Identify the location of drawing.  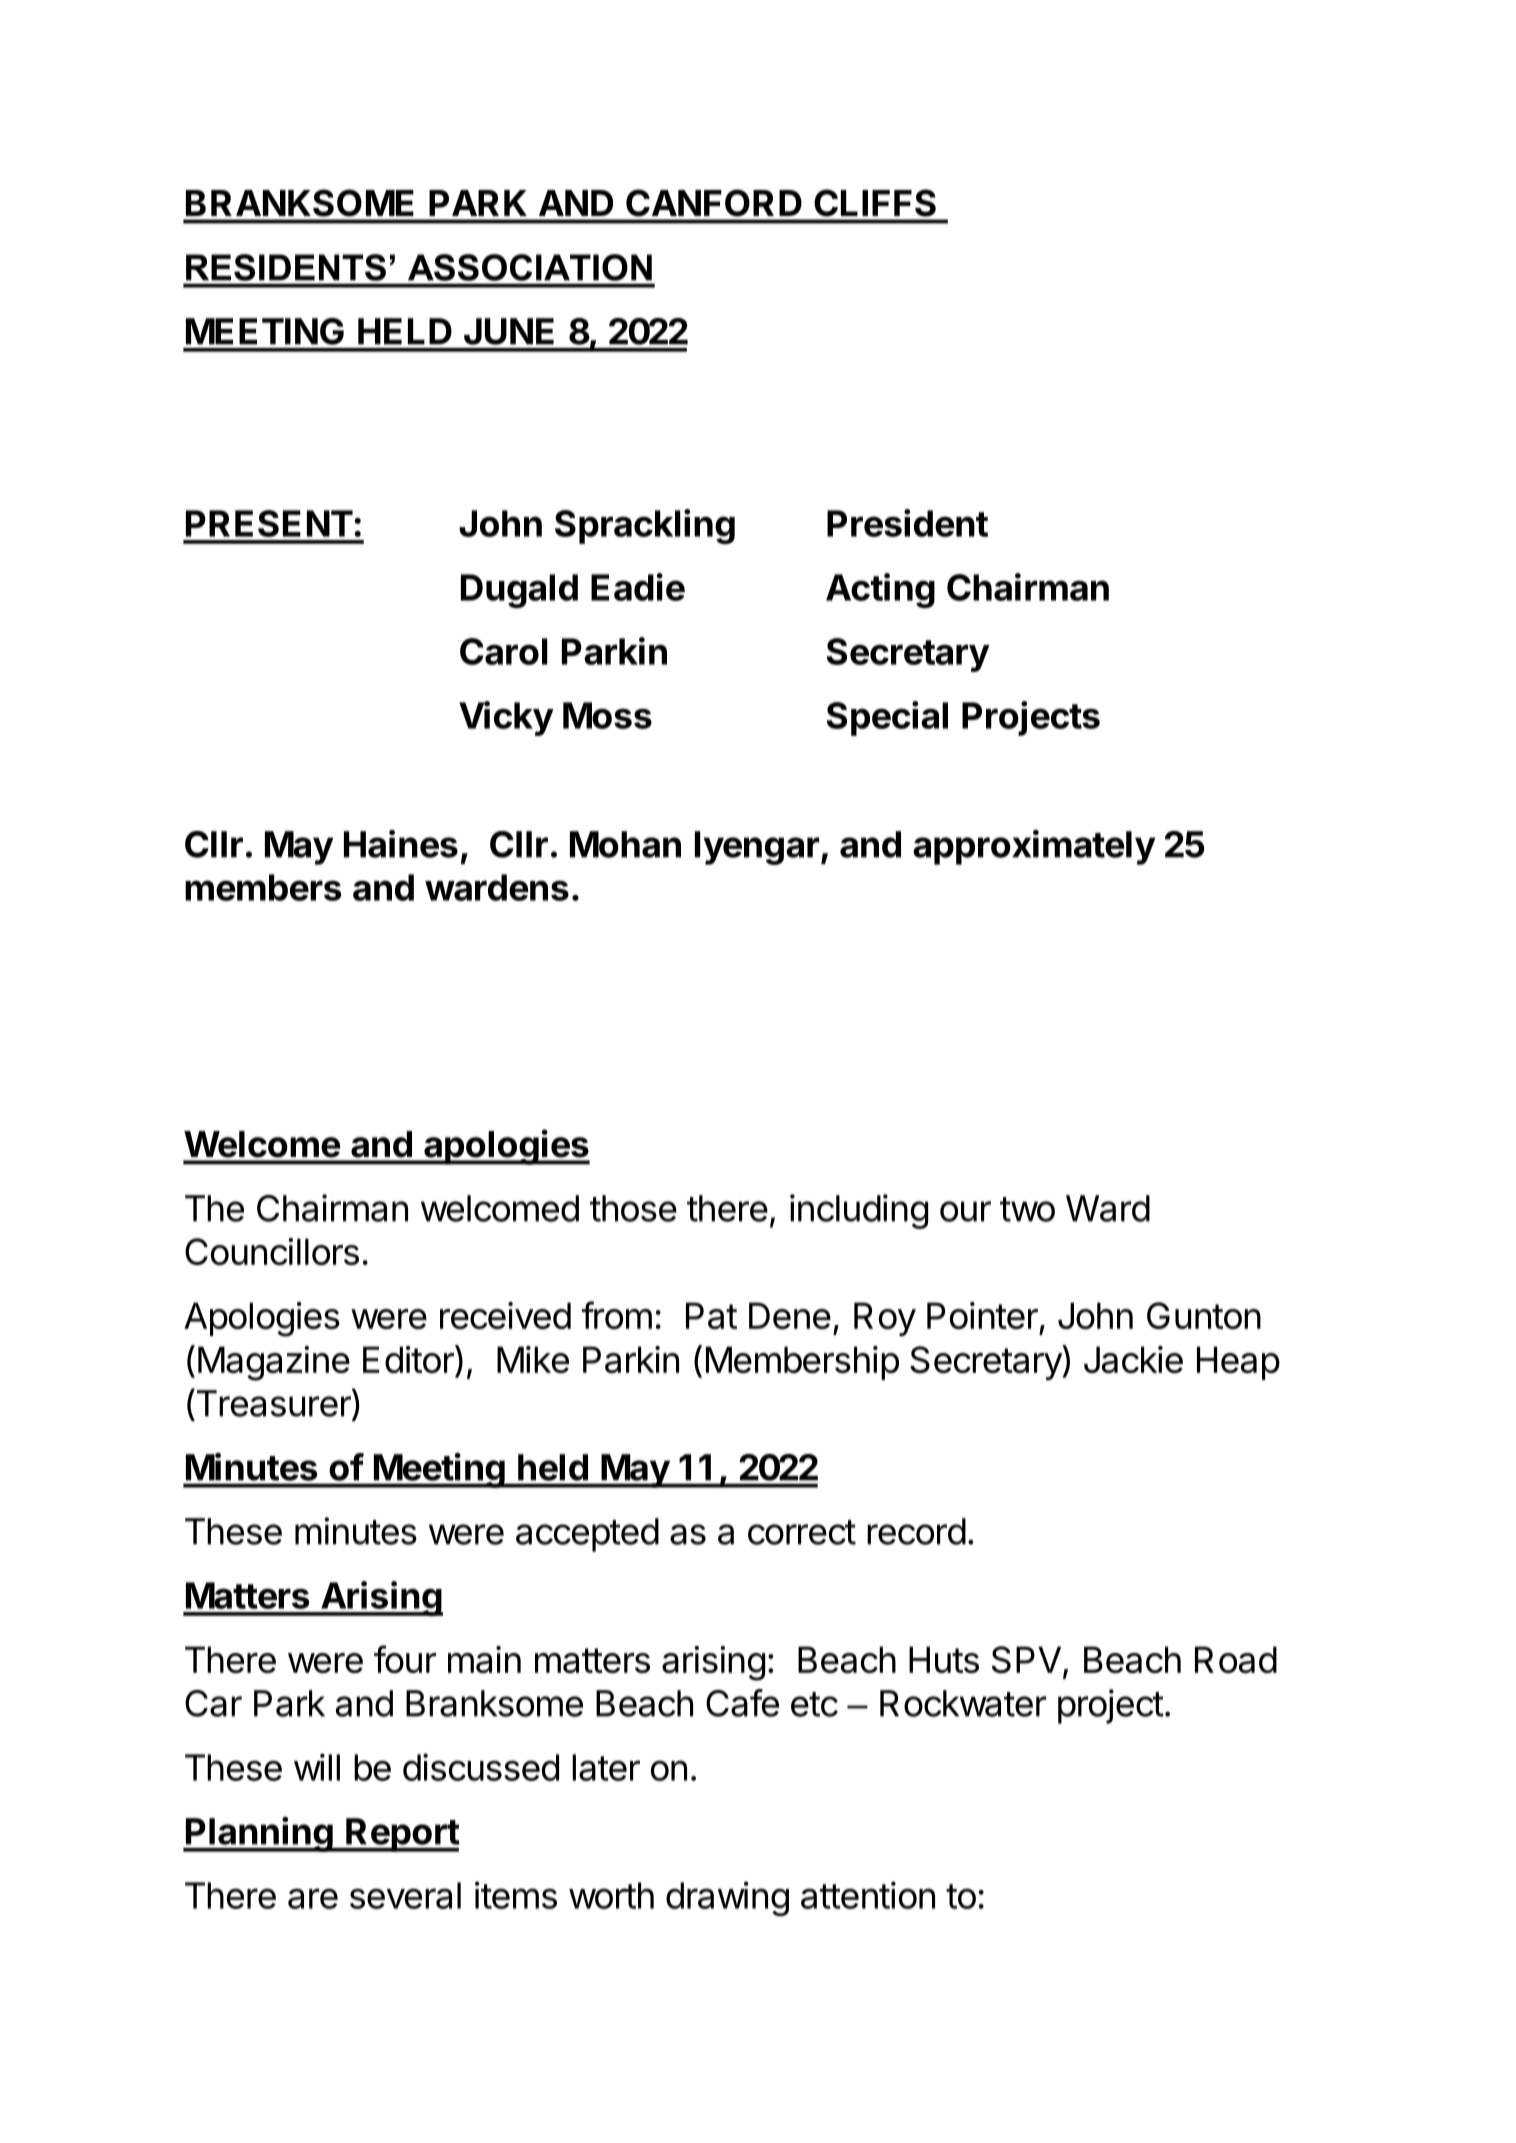
(727, 1898).
